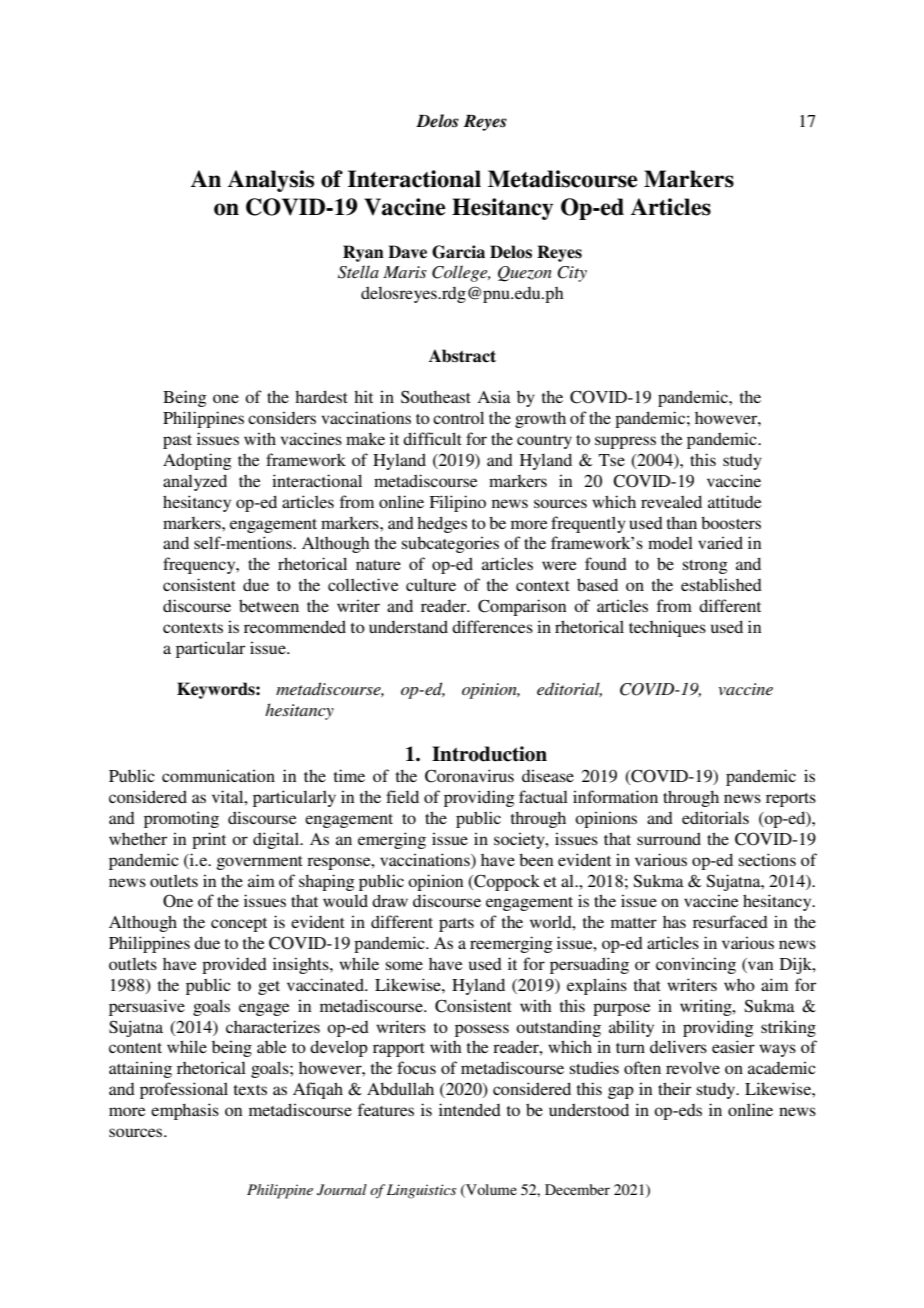 The height and width of the screenshot is (1308, 924). What do you see at coordinates (185, 1111) in the screenshot?
I see `emphasis` at bounding box center [185, 1111].
